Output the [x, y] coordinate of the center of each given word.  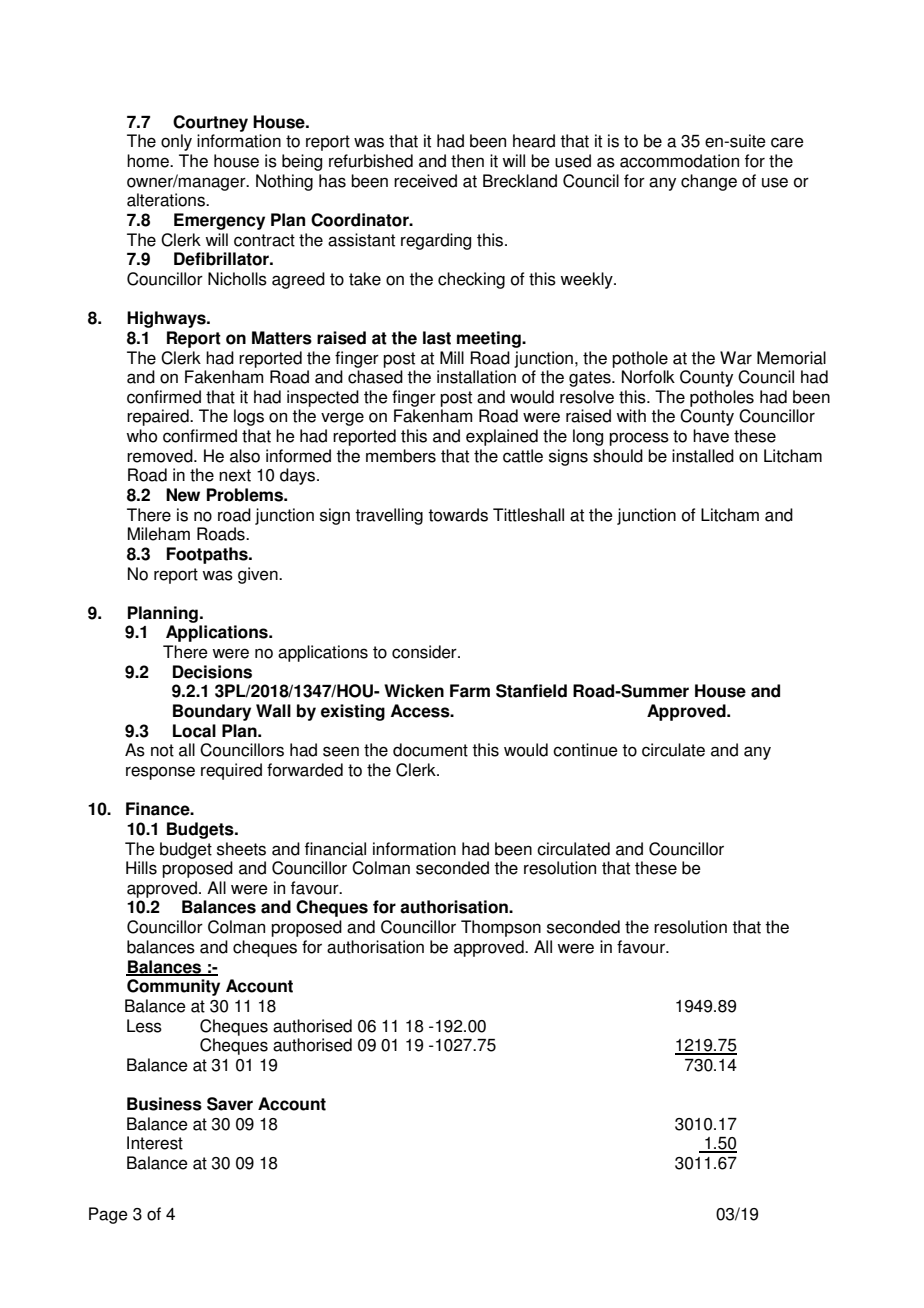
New [183, 495]
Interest [155, 1143]
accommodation [679, 161]
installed [703, 456]
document [430, 750]
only [176, 142]
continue [585, 750]
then [467, 161]
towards [458, 515]
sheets [241, 849]
